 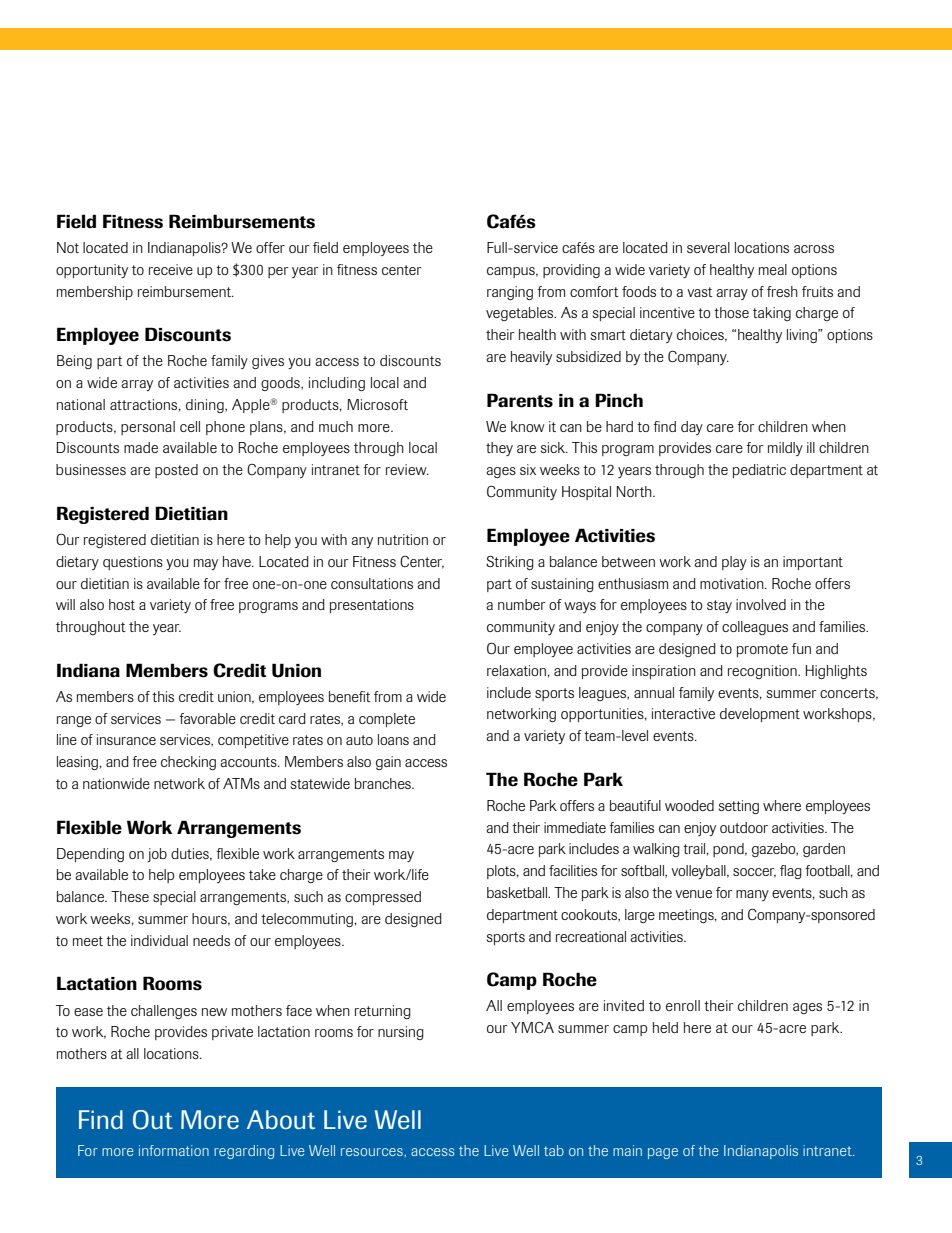 I want to click on complete, so click(x=387, y=720).
